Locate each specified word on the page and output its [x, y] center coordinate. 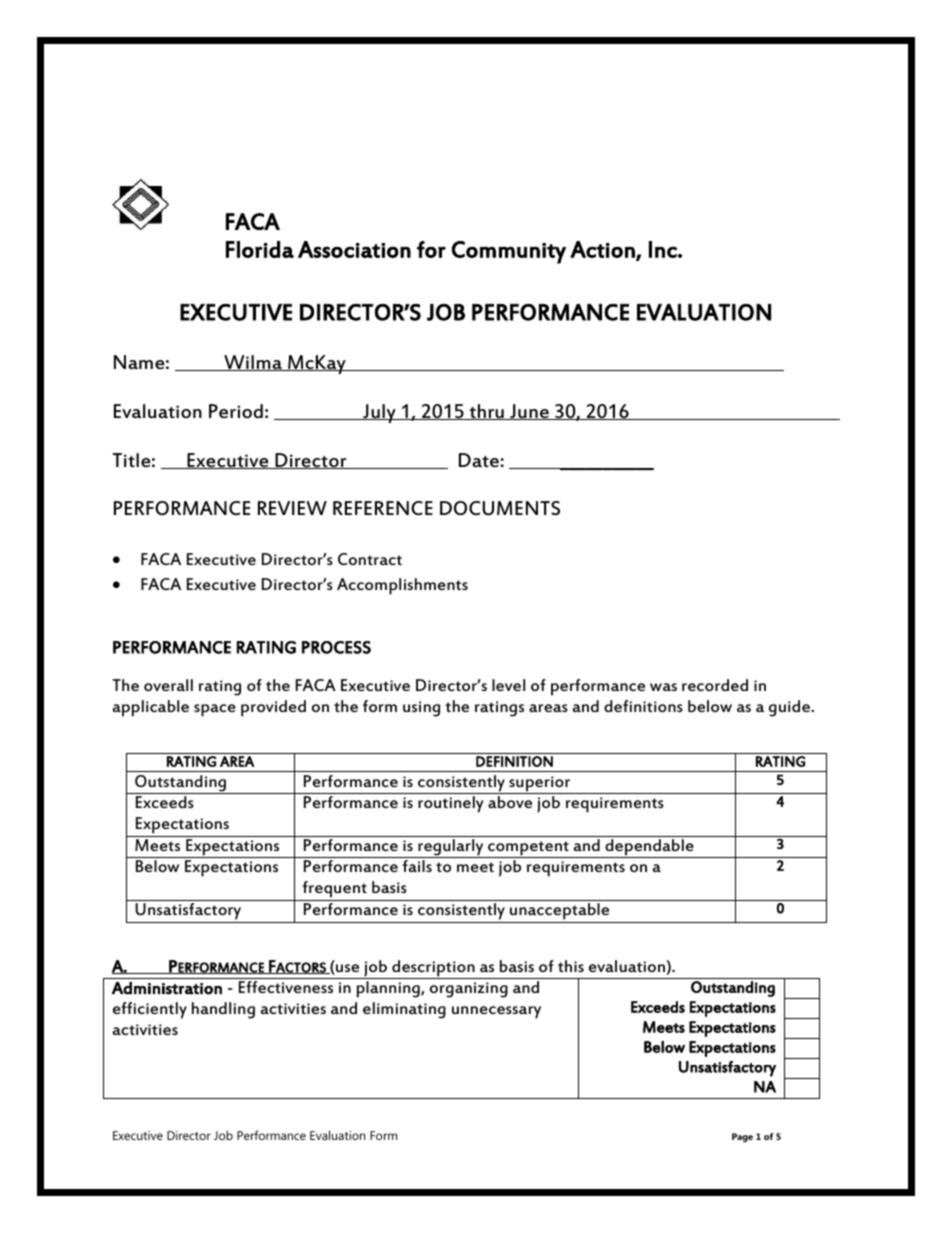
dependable [649, 848]
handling [223, 1010]
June [529, 412]
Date [480, 460]
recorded [715, 685]
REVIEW [292, 508]
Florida [260, 249]
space [215, 710]
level [508, 685]
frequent [334, 891]
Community [509, 252]
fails [417, 866]
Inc [664, 249]
